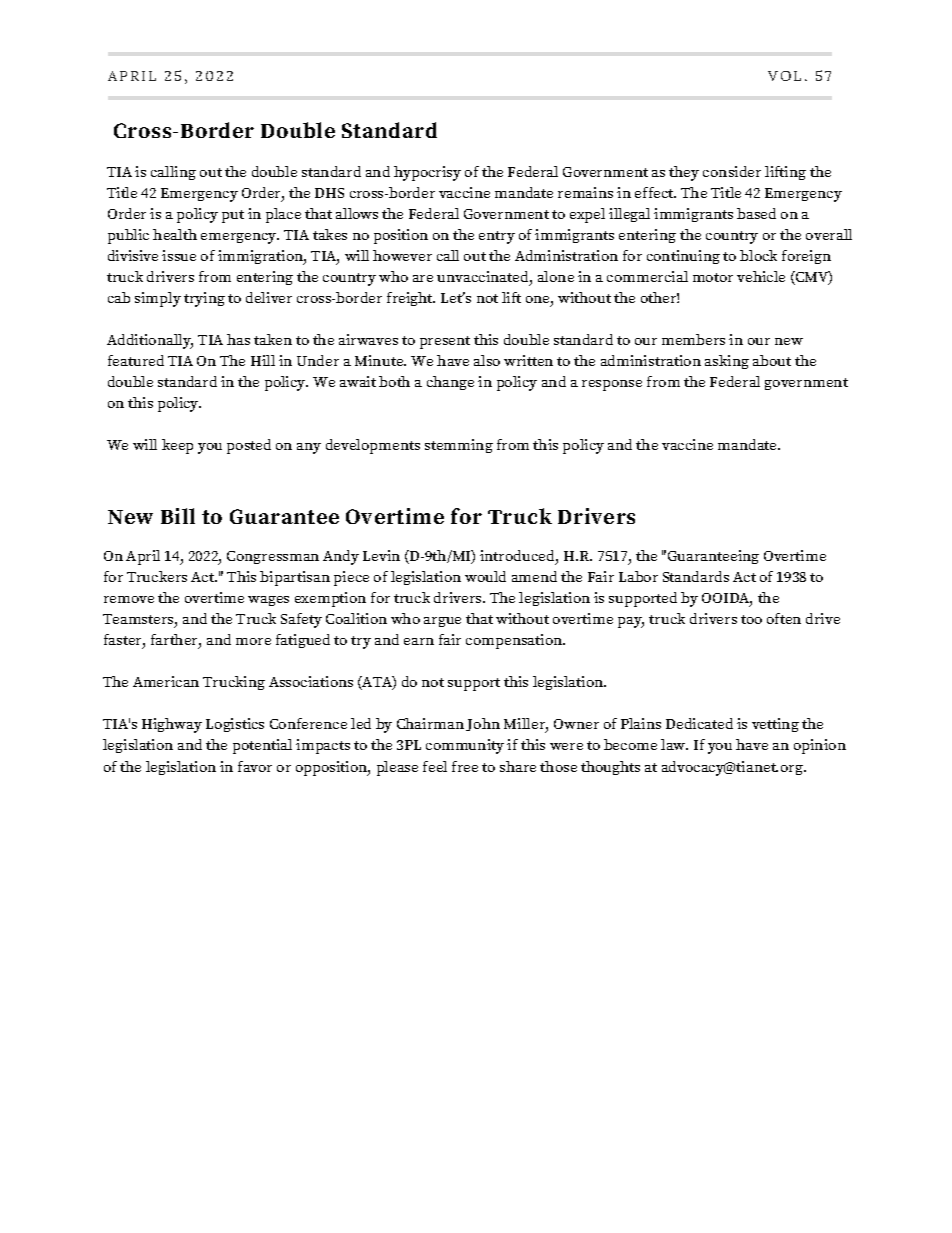  I want to click on VOL, so click(784, 76).
